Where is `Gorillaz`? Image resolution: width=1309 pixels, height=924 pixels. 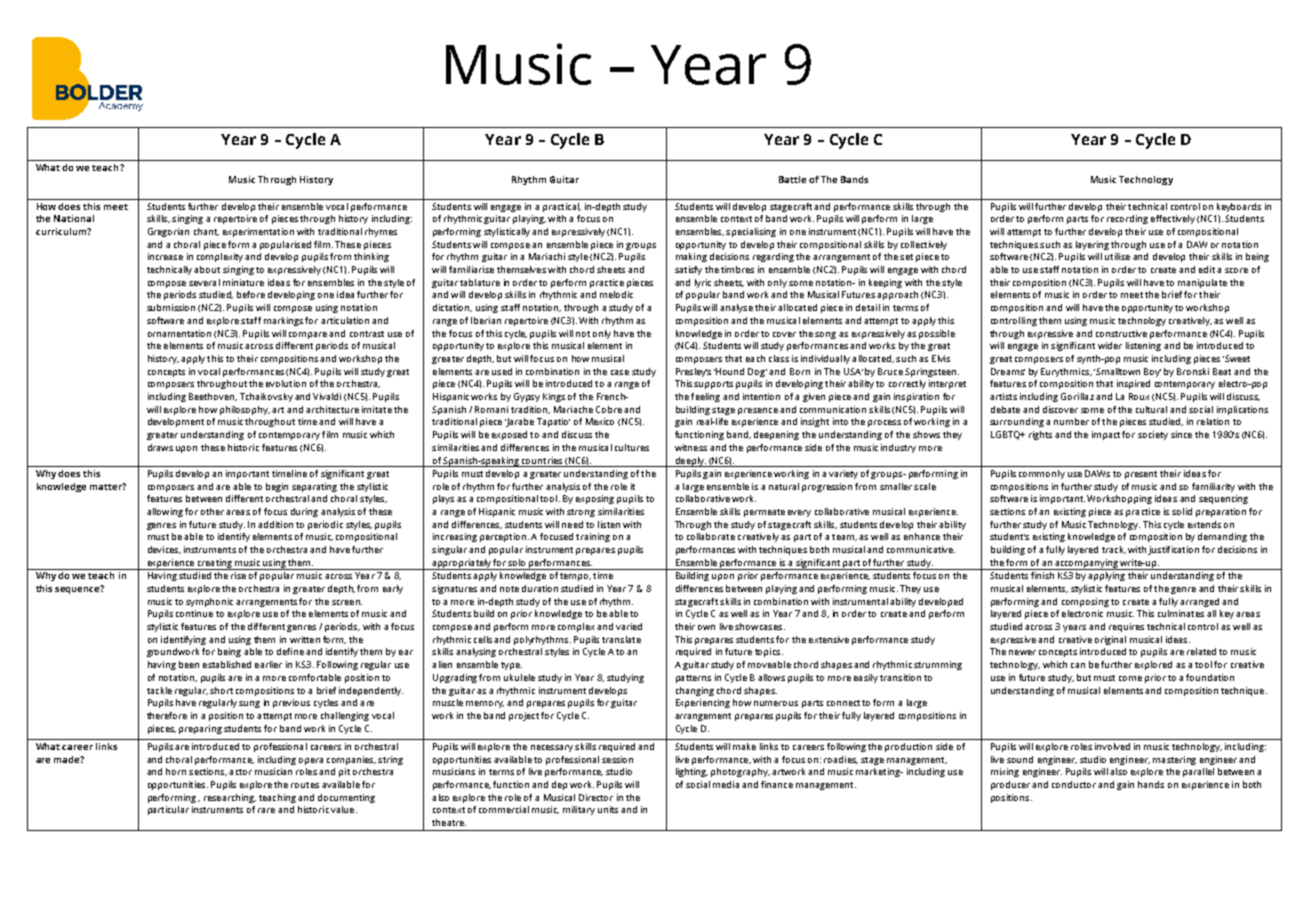 Gorillaz is located at coordinates (1077, 396).
